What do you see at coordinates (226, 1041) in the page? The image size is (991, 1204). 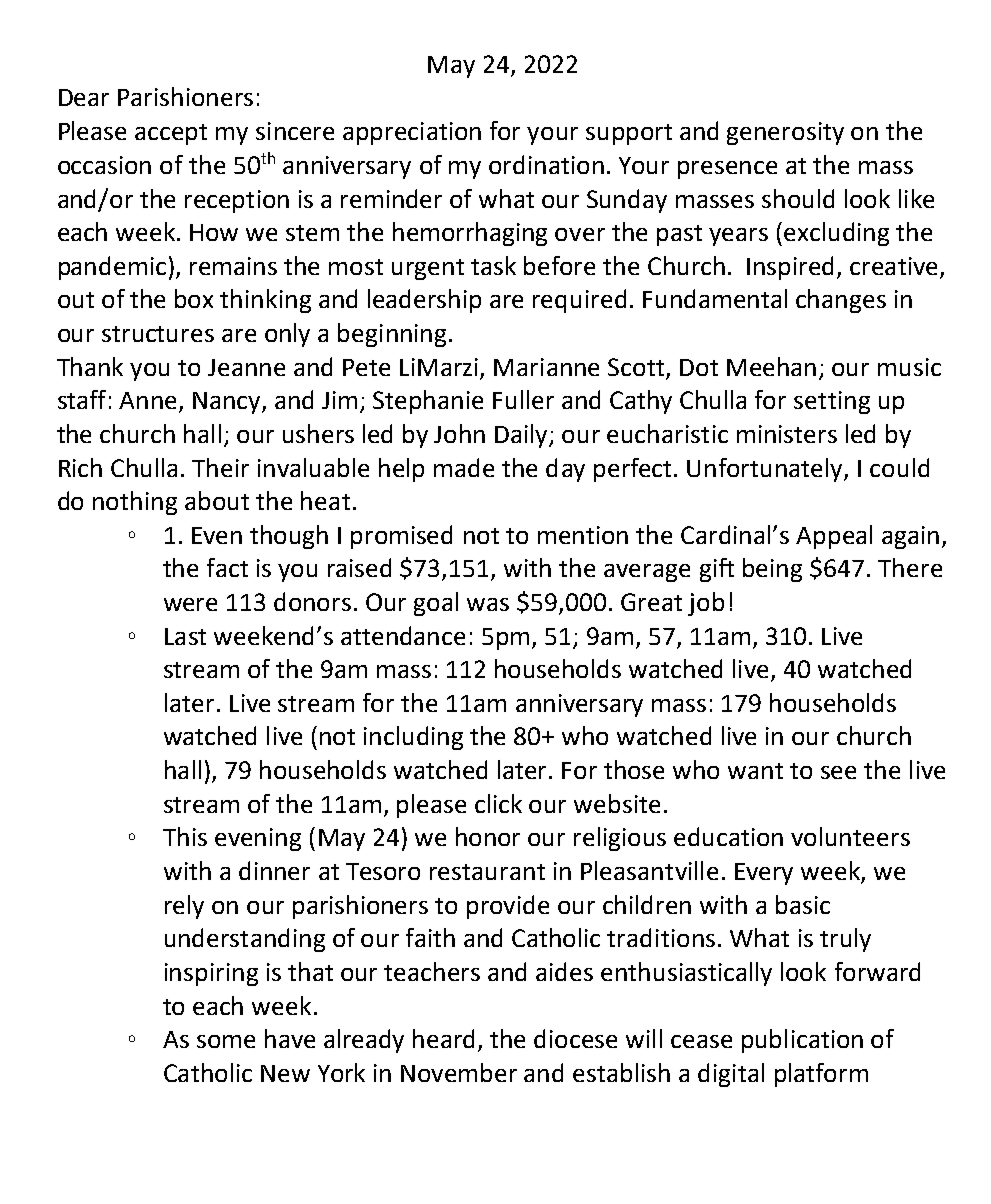 I see `some` at bounding box center [226, 1041].
